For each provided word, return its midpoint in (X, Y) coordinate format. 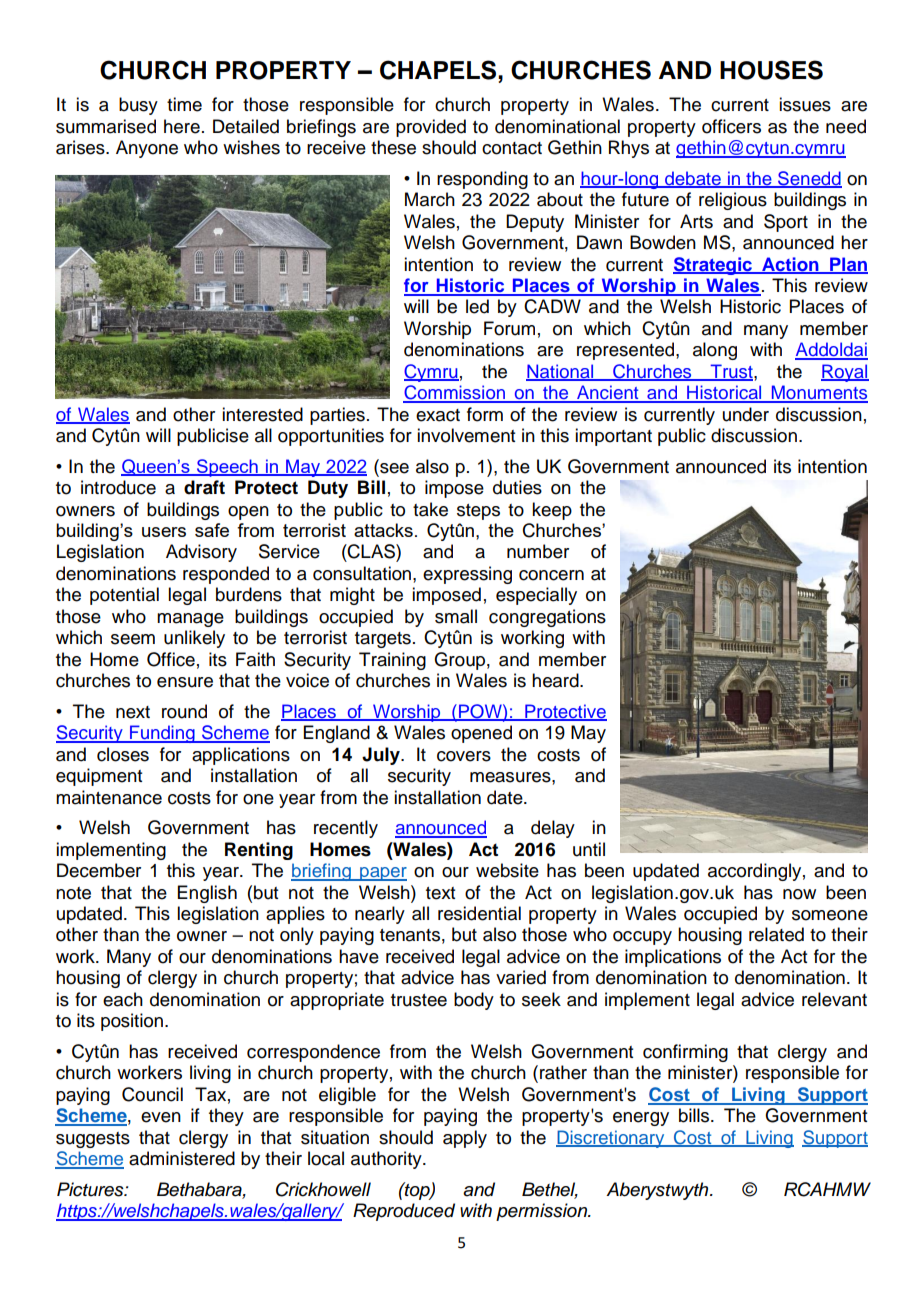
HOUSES (771, 70)
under (746, 414)
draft (204, 487)
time (184, 104)
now (799, 894)
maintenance (109, 797)
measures (511, 777)
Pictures (91, 1189)
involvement (466, 435)
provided (431, 128)
